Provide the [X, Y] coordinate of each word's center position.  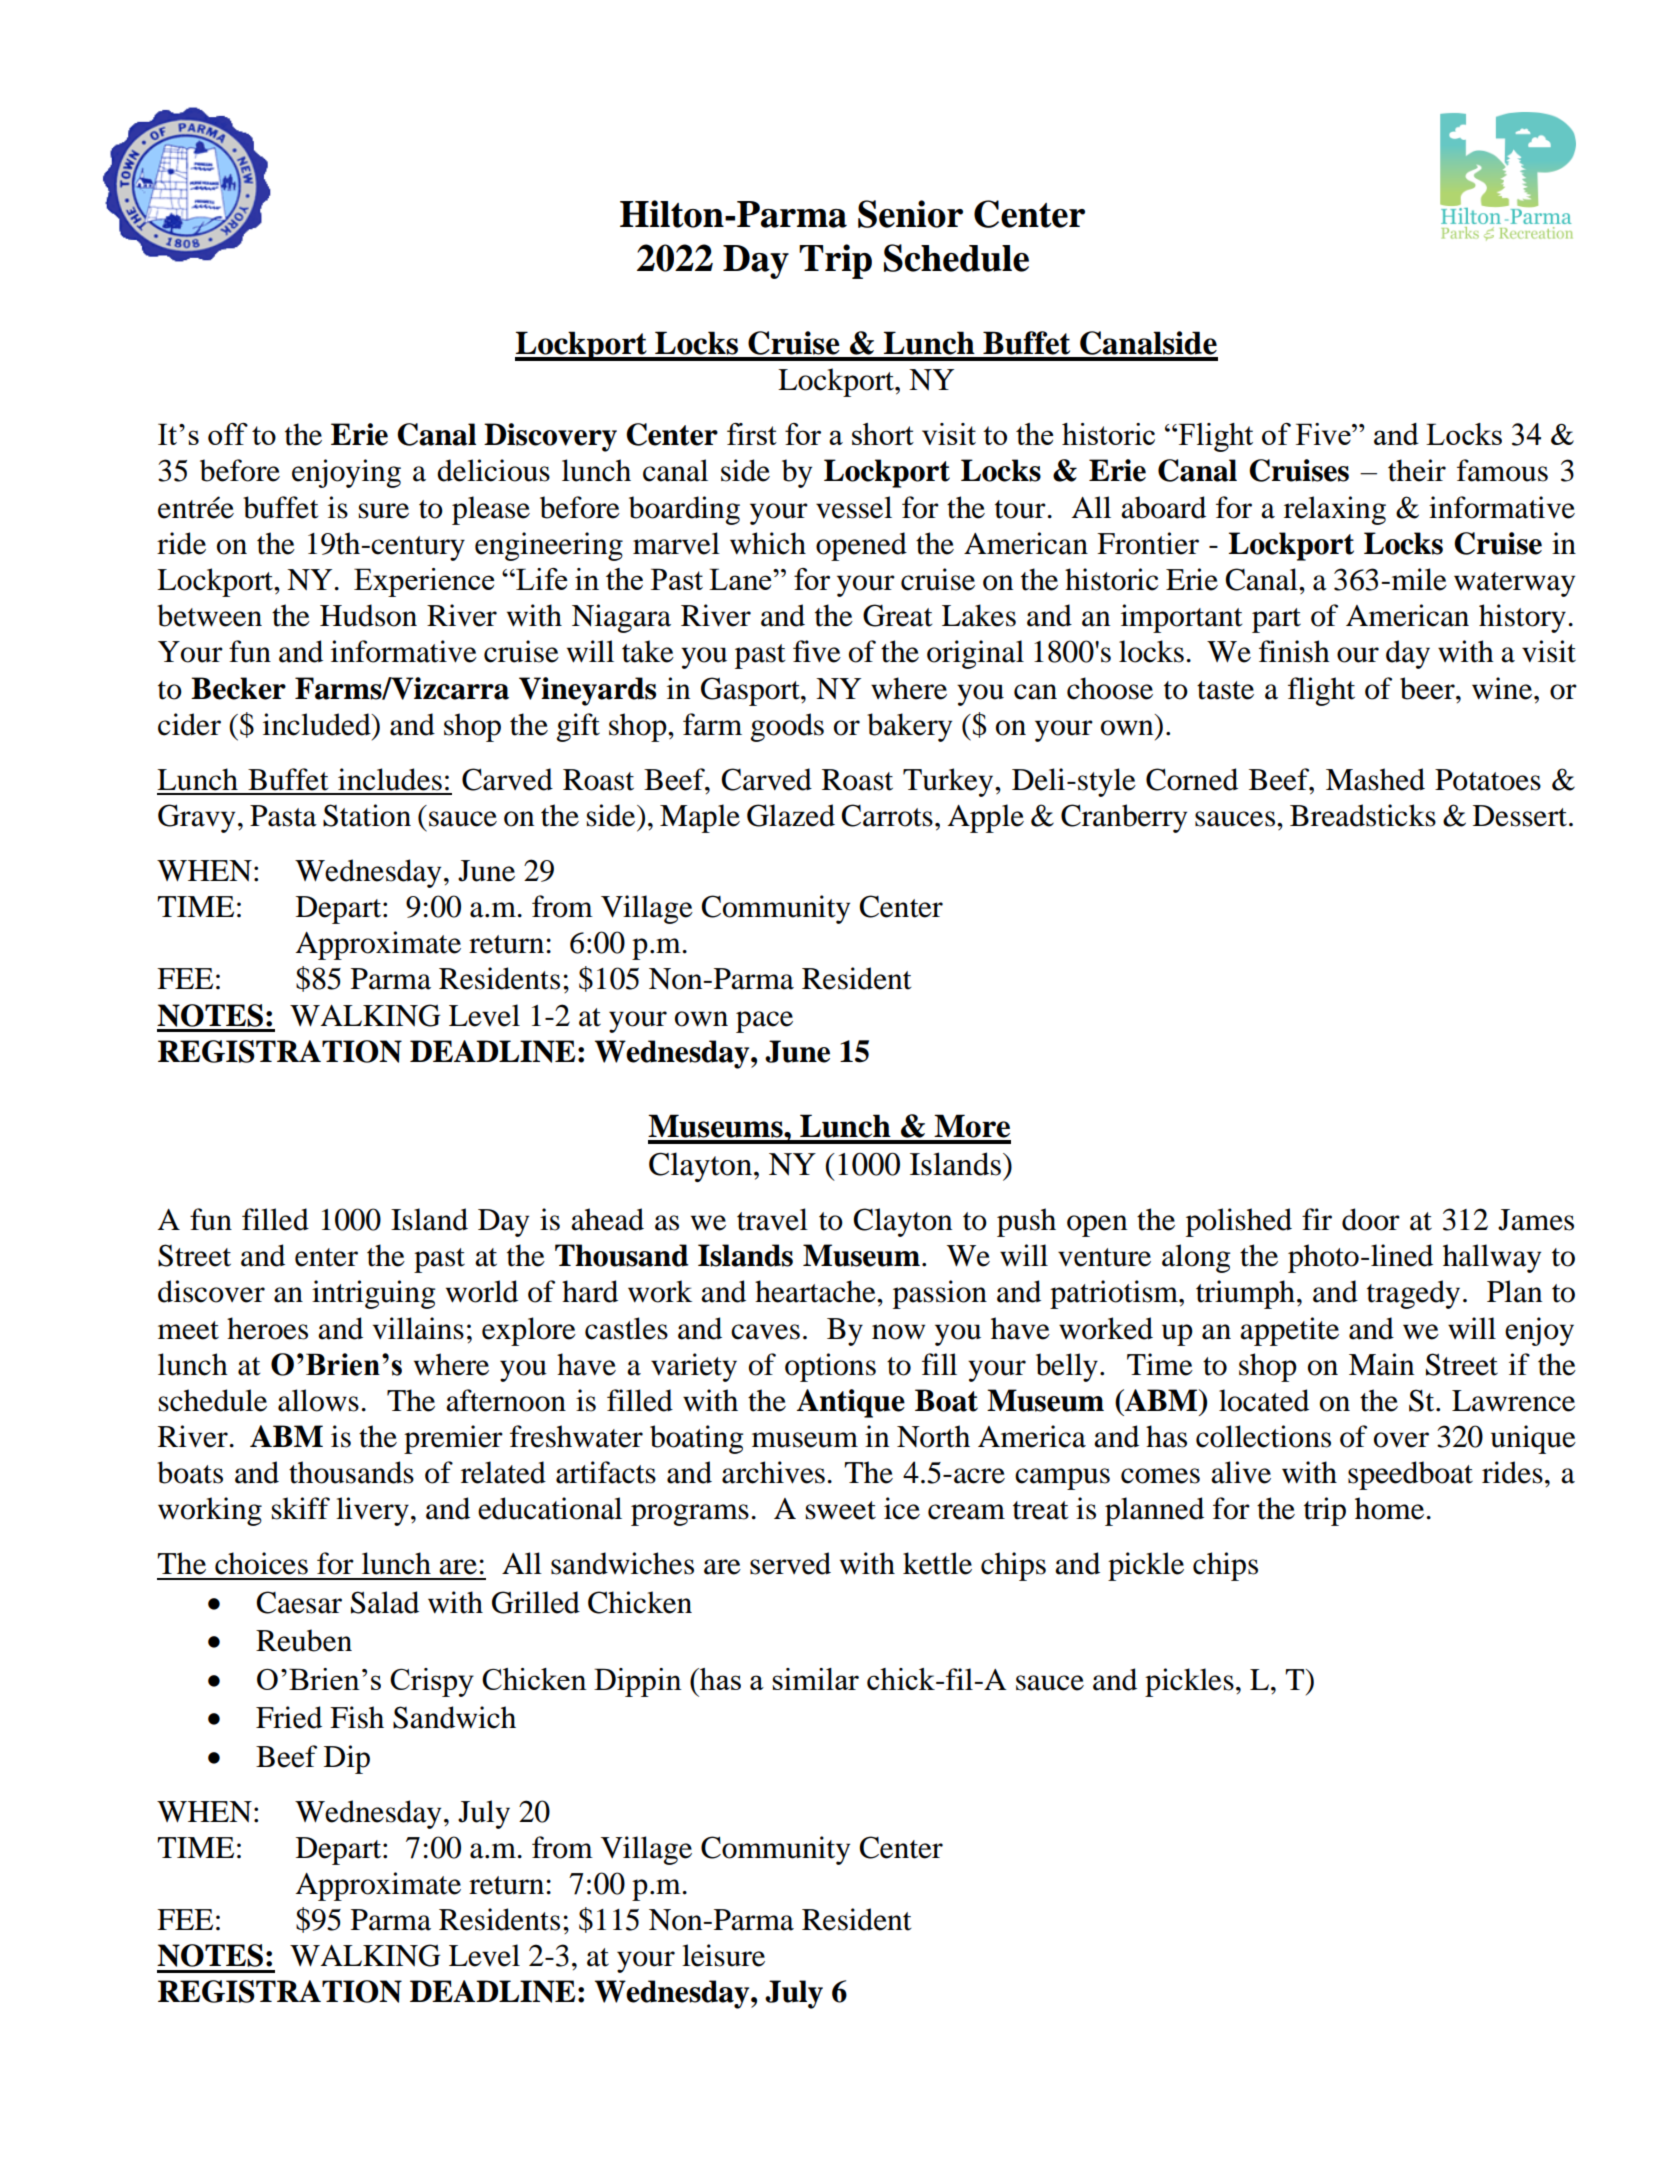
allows [318, 1400]
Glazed [791, 815]
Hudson [368, 615]
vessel [854, 507]
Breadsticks [1363, 815]
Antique [851, 1403]
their [1417, 470]
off [228, 434]
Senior [910, 214]
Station [367, 815]
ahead [607, 1219]
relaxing [1335, 510]
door [1371, 1219]
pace [764, 1022]
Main [1381, 1364]
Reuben [304, 1640]
